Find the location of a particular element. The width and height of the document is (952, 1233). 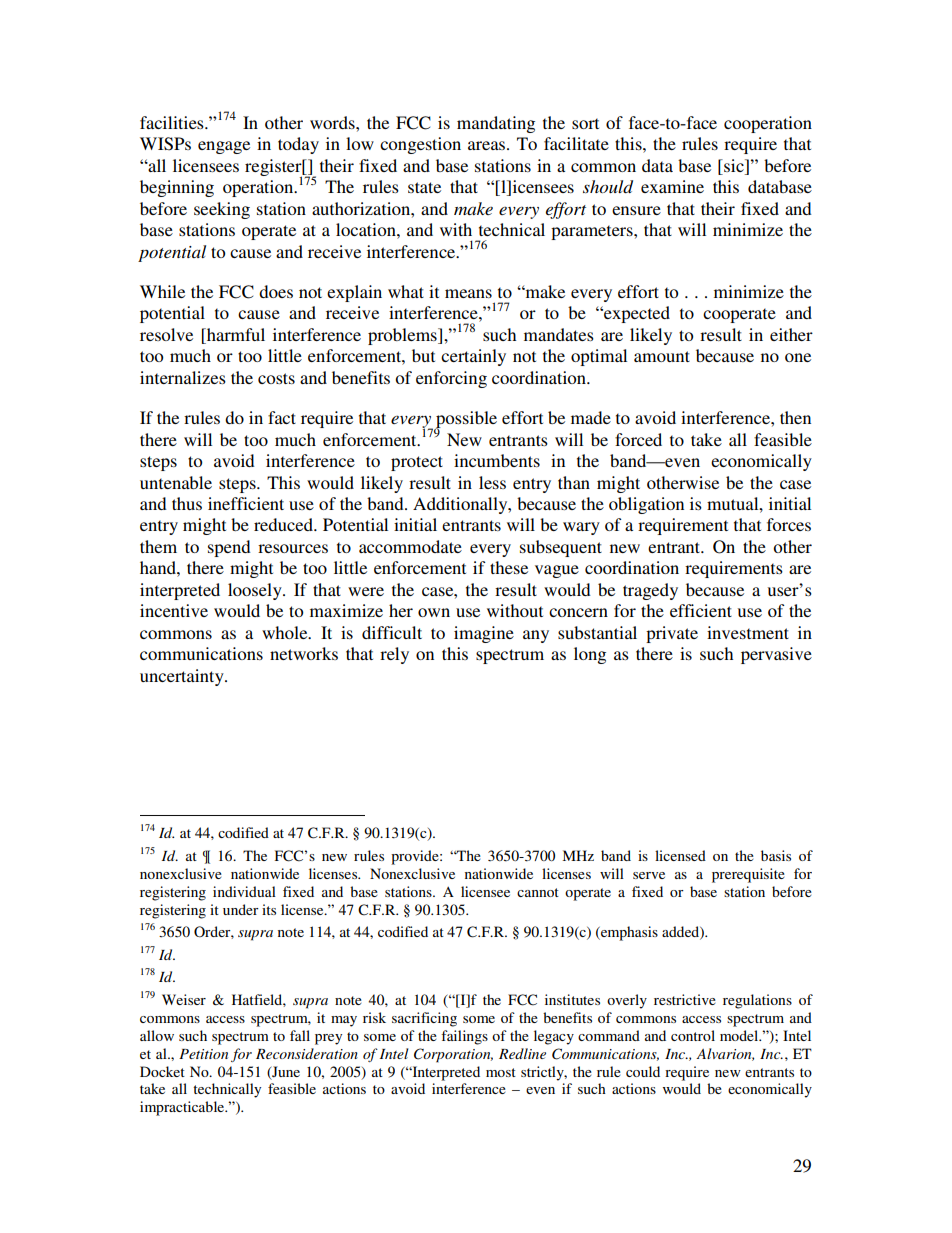

sic is located at coordinates (734, 167).
